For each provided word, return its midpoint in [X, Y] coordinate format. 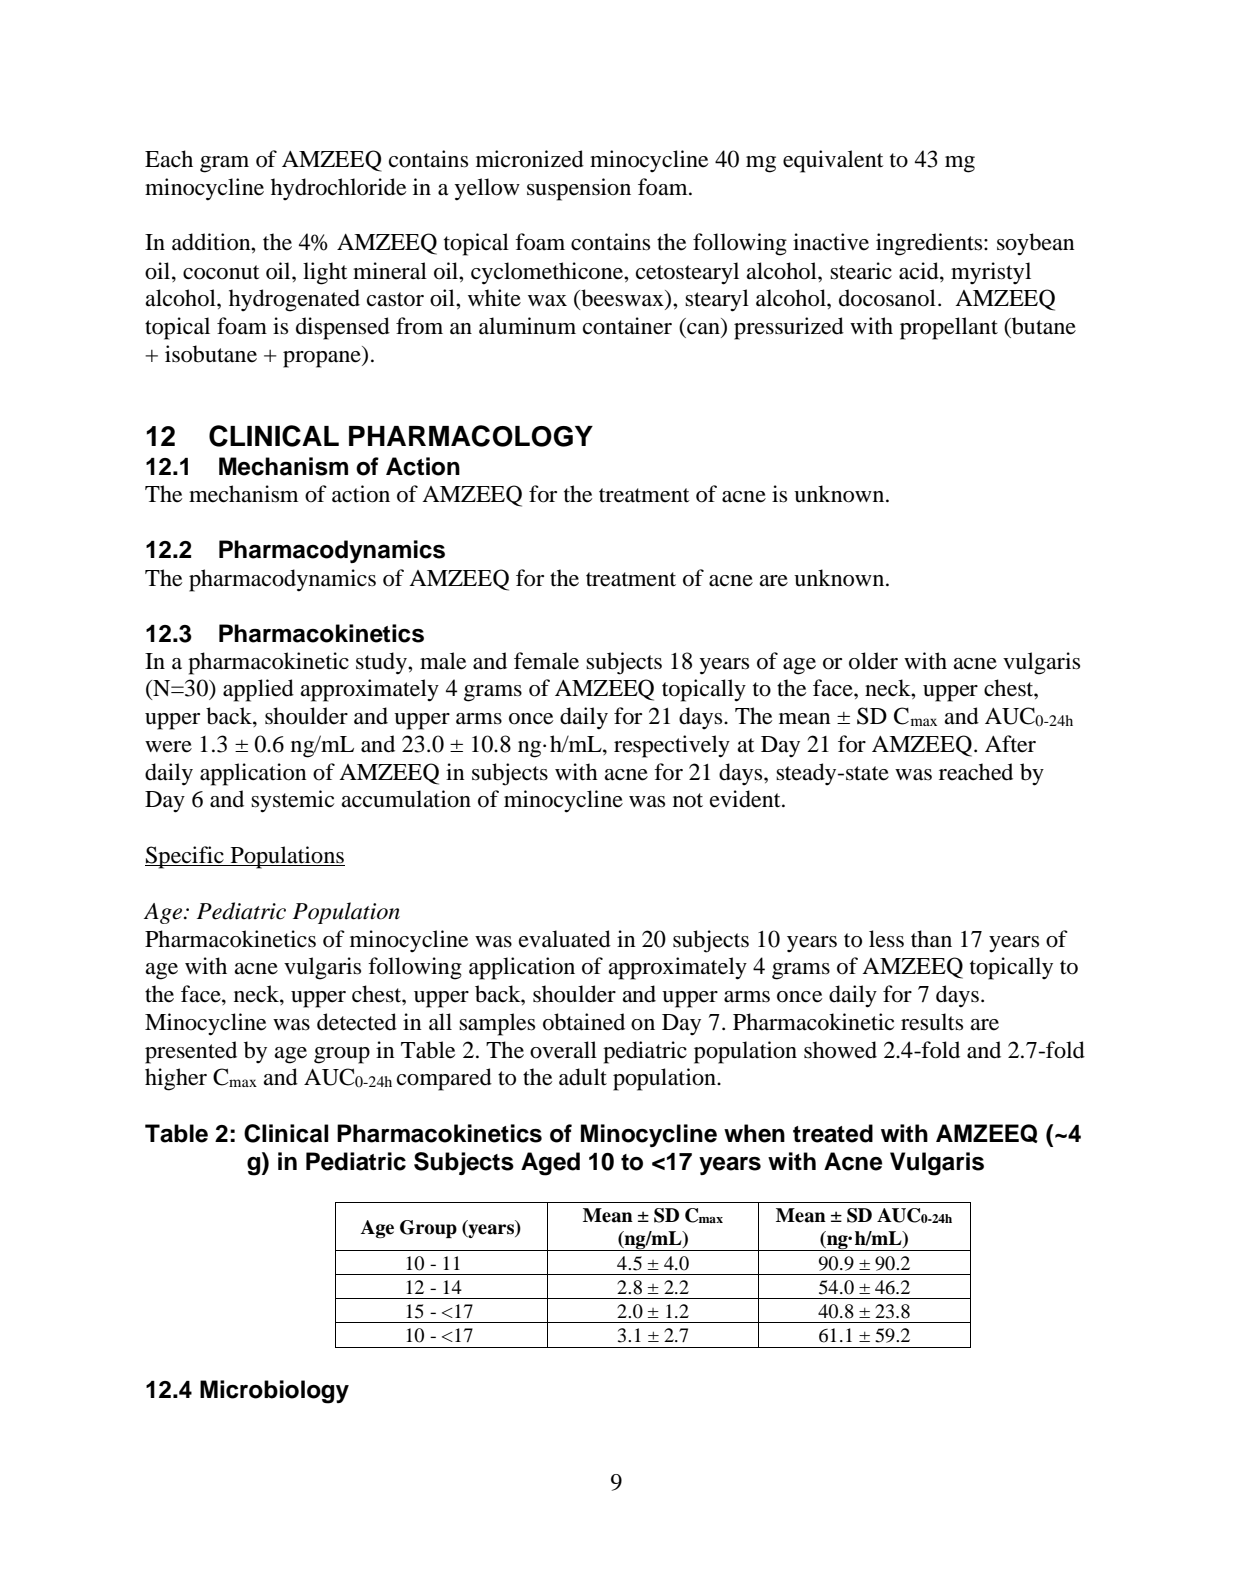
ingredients [930, 244]
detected [357, 1022]
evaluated [565, 939]
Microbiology [274, 1392]
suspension [579, 189]
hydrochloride [338, 189]
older [873, 661]
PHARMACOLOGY [471, 436]
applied [258, 690]
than [931, 939]
